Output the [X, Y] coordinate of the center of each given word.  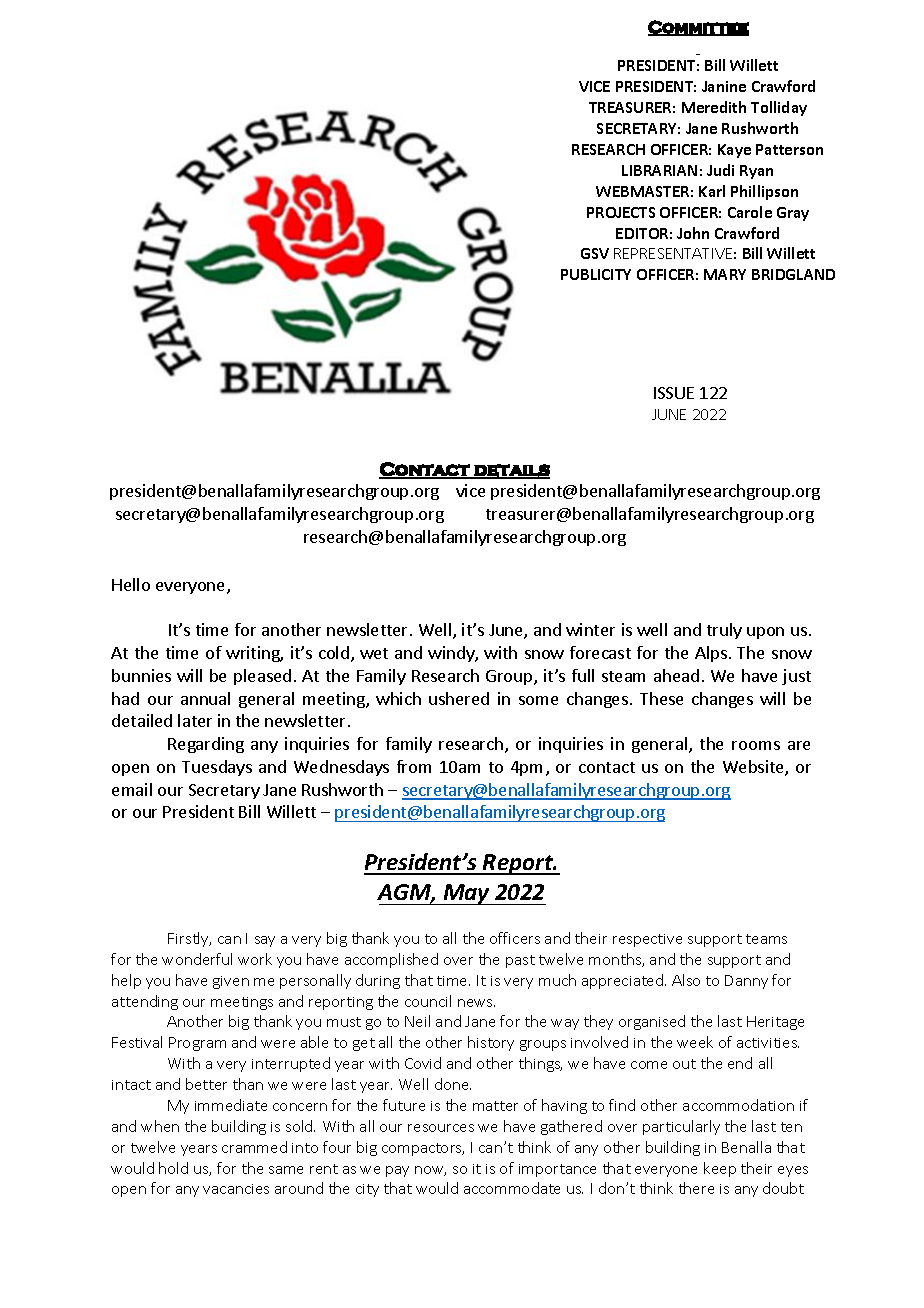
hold [173, 1168]
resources [441, 1128]
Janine [724, 86]
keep [720, 1169]
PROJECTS [621, 212]
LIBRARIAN [659, 170]
